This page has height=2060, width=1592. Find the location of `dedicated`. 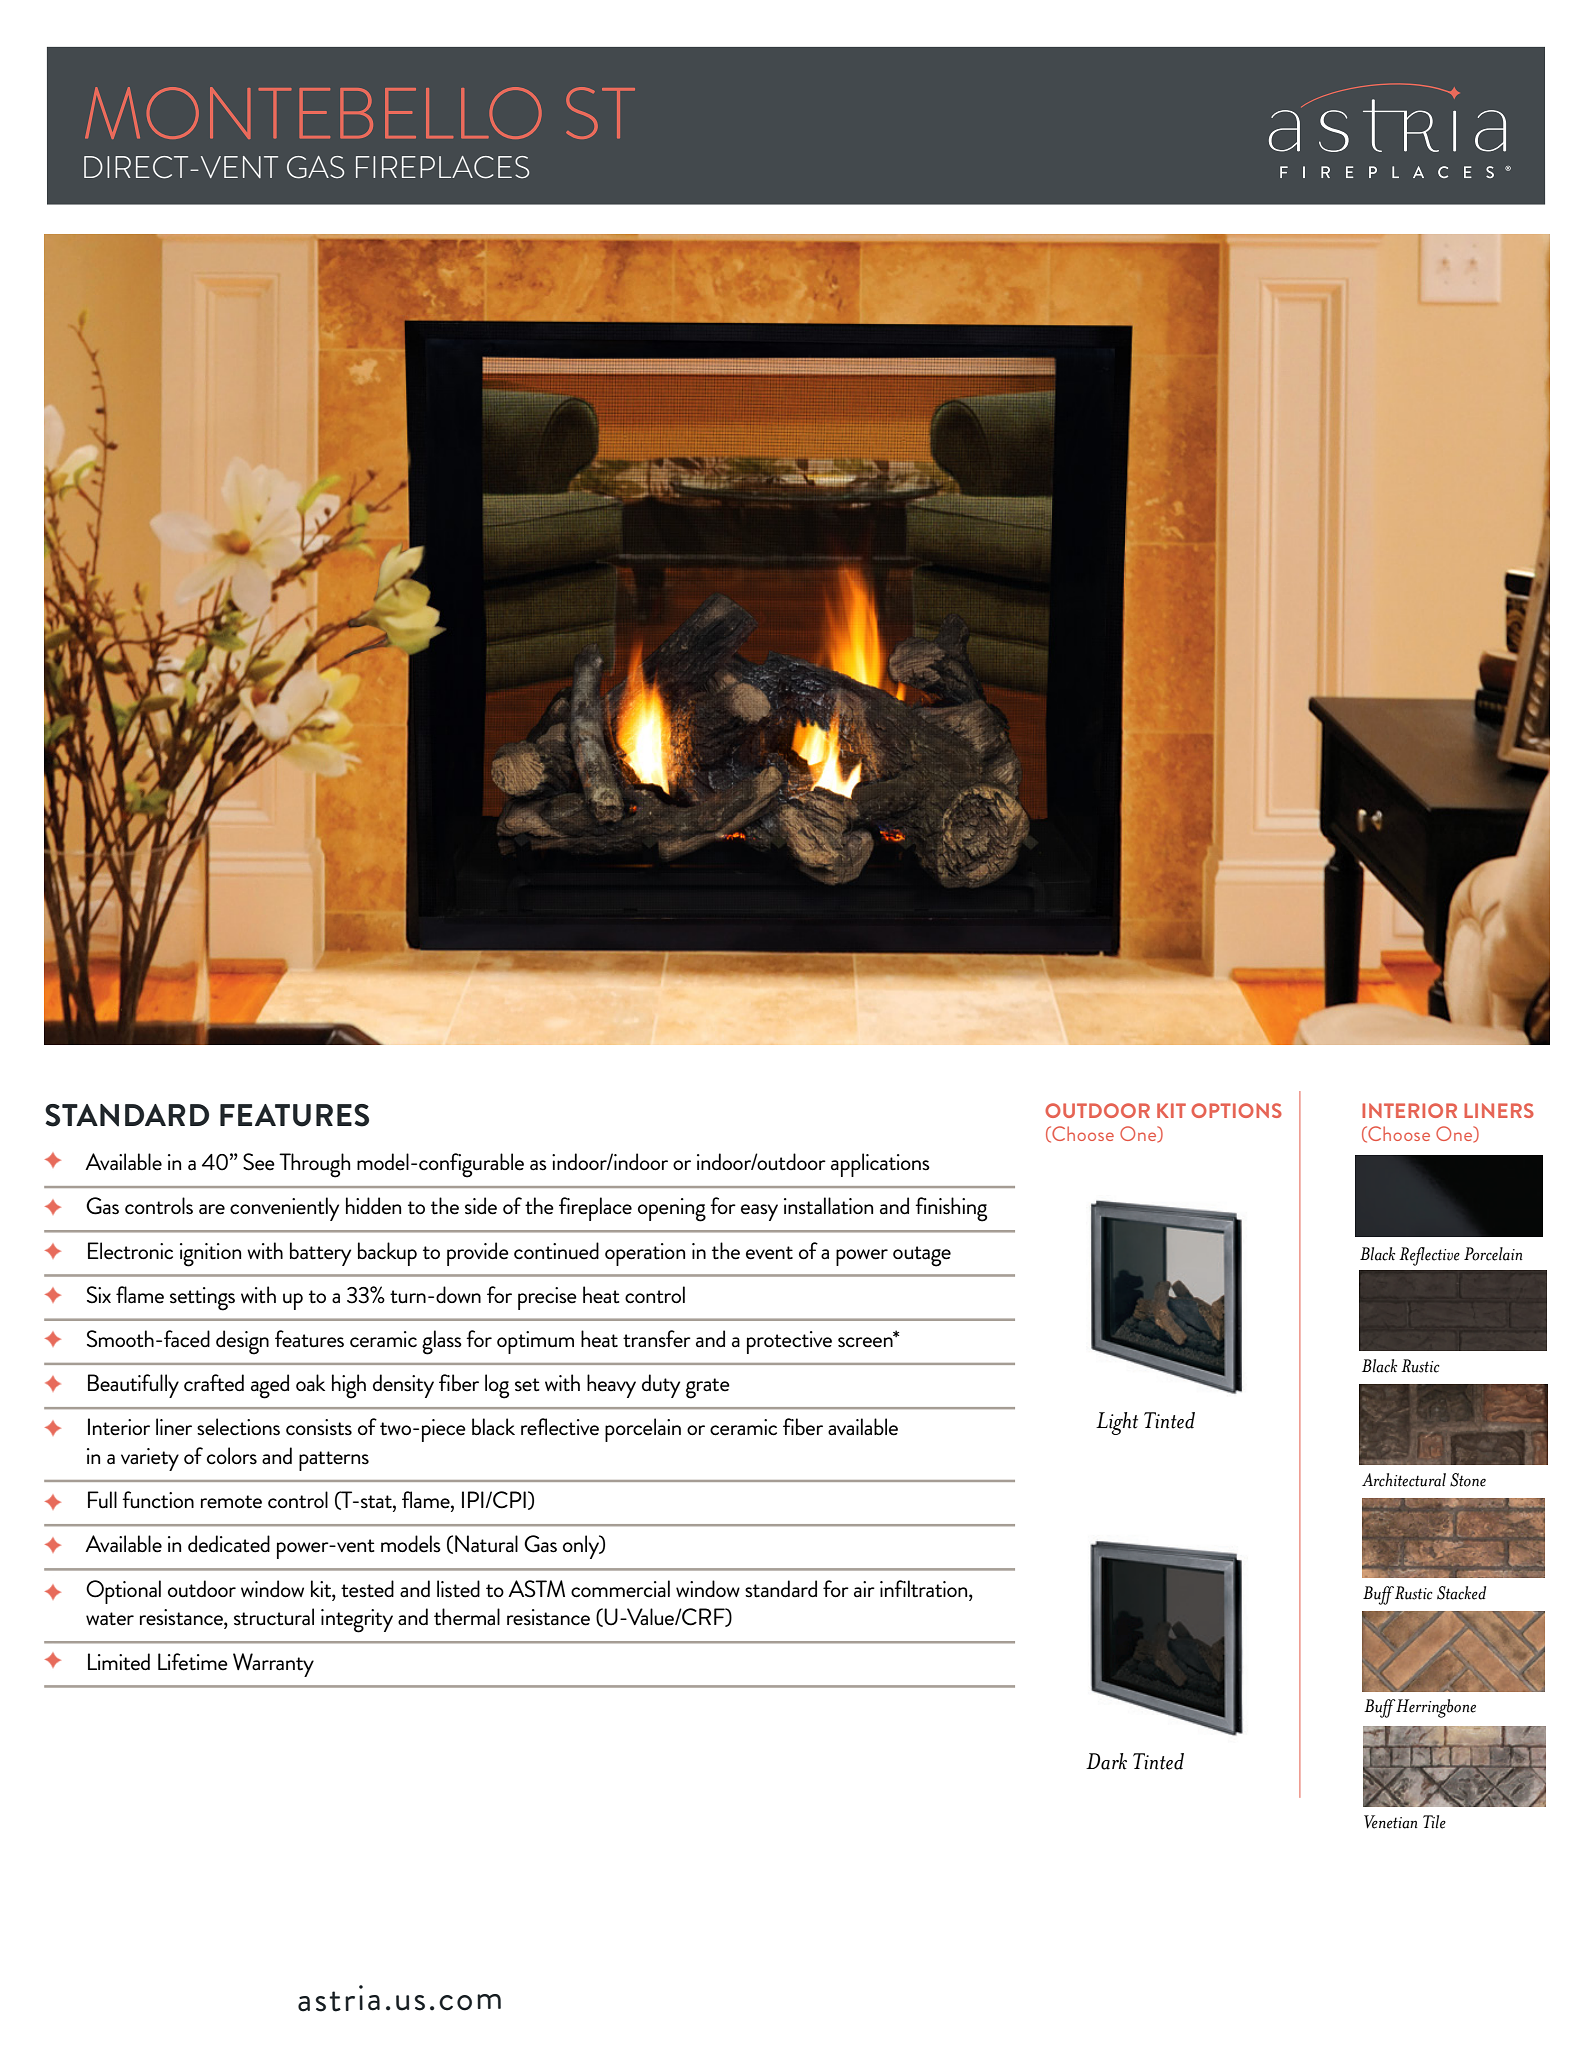

dedicated is located at coordinates (229, 1544).
